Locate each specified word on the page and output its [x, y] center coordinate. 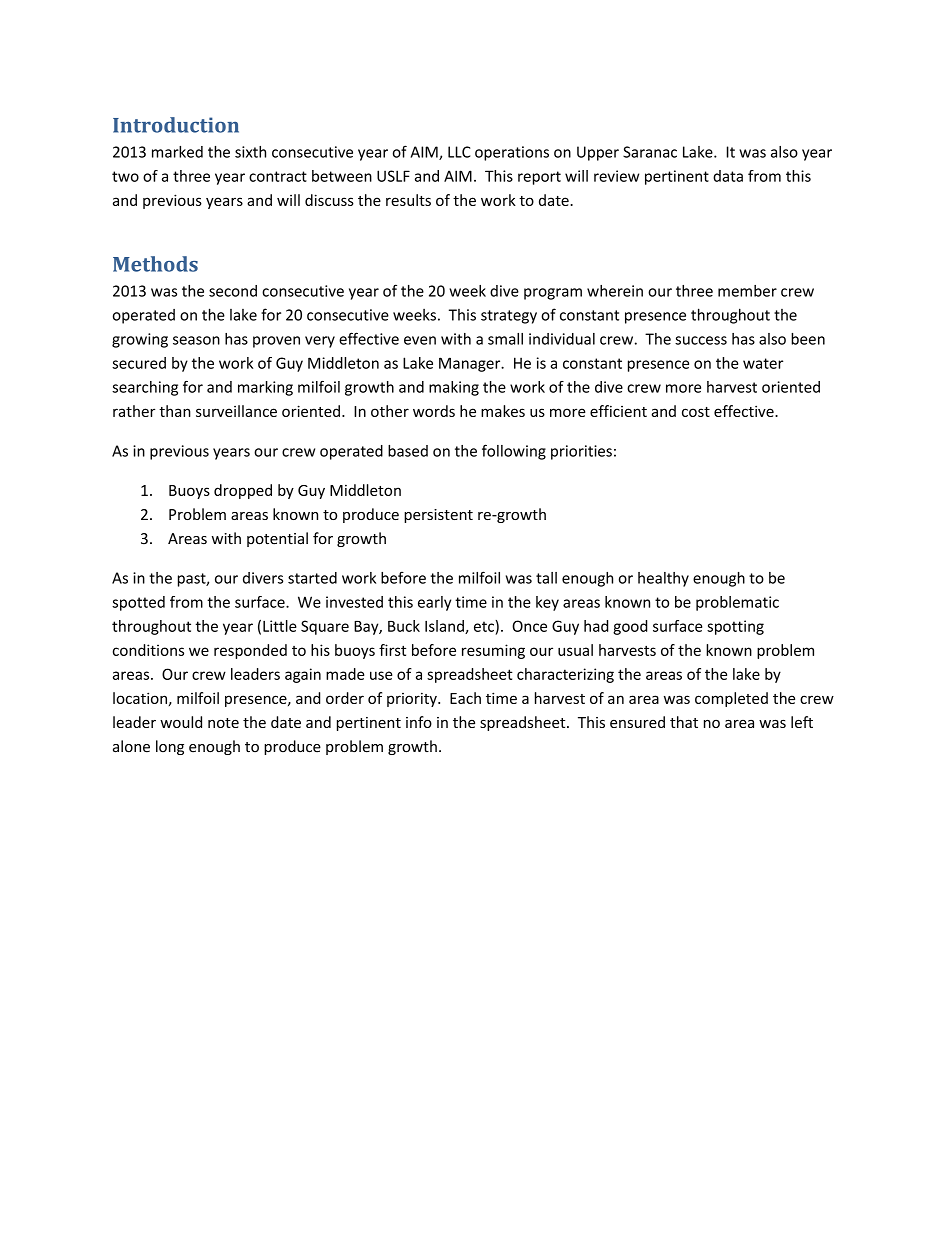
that [684, 722]
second [233, 291]
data [728, 176]
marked [177, 152]
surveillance [236, 411]
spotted [138, 603]
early [434, 603]
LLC [459, 152]
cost [696, 412]
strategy [509, 317]
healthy [663, 579]
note [223, 723]
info [419, 722]
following [514, 452]
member [747, 291]
